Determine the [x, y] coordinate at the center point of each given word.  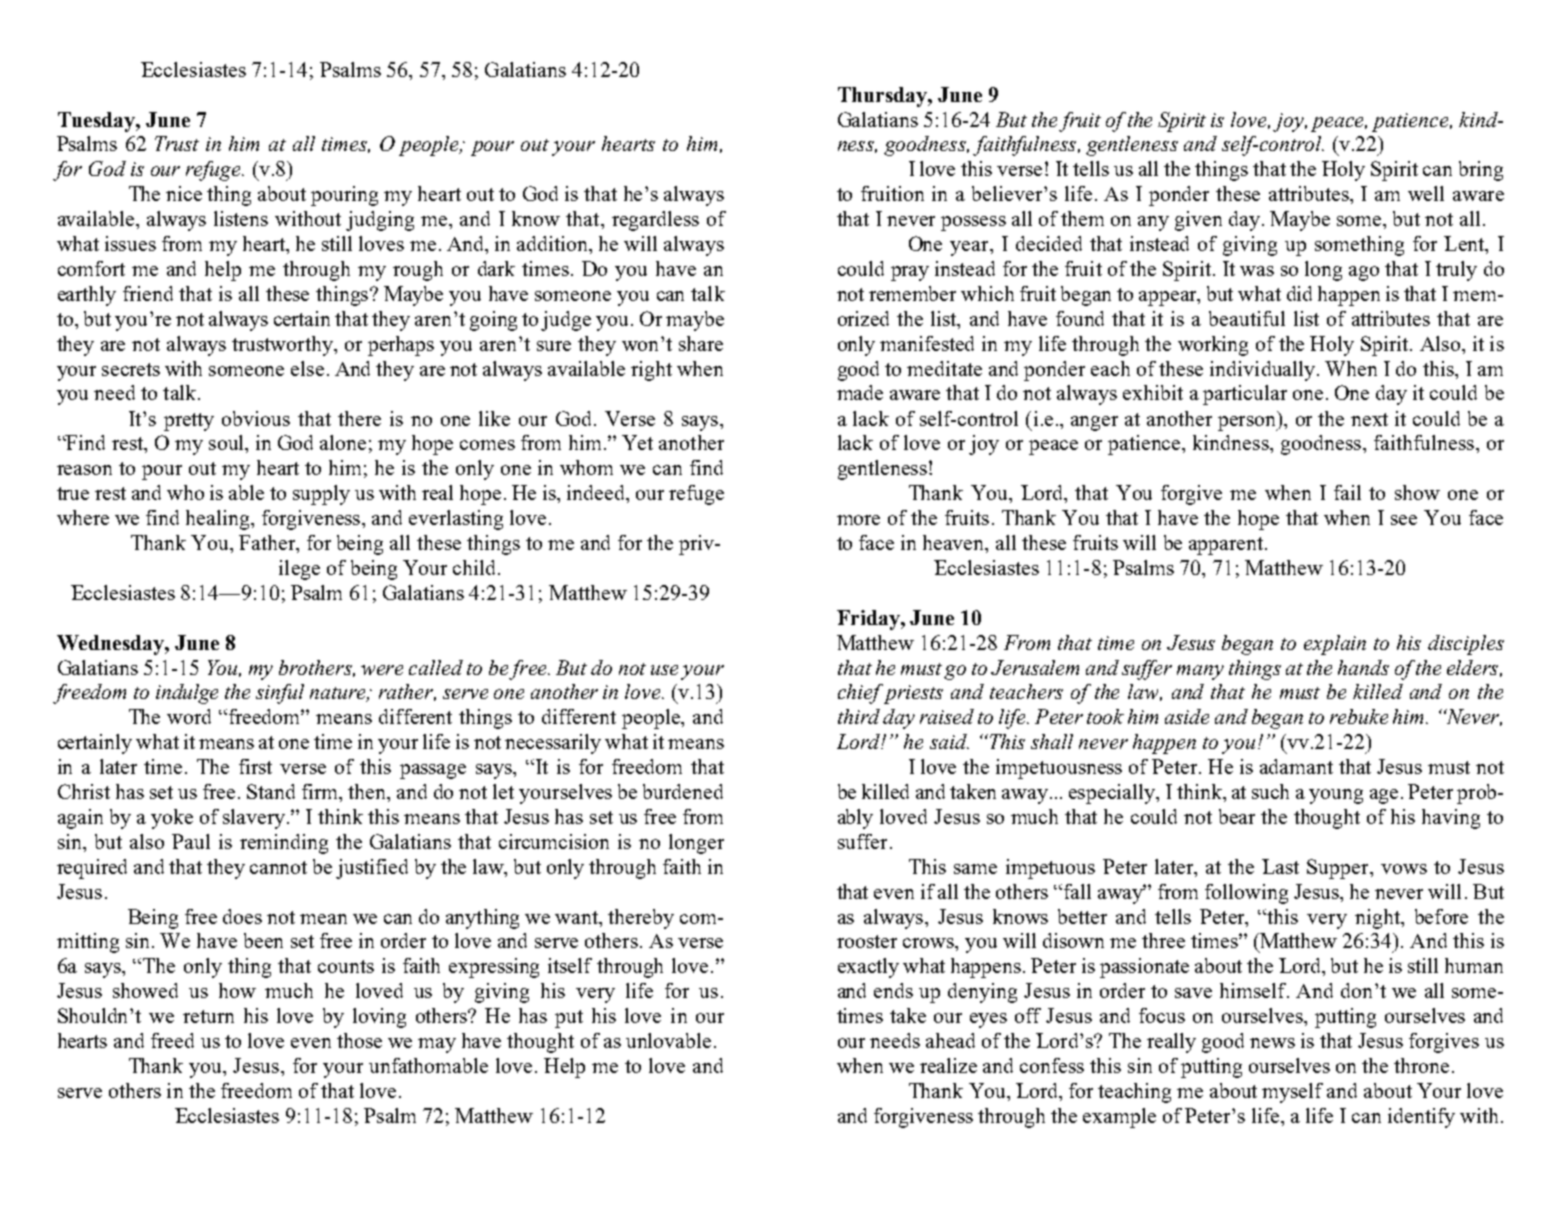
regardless [655, 221]
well [1426, 193]
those [359, 1040]
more [858, 520]
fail [1347, 492]
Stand [271, 791]
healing [219, 520]
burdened [683, 791]
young [1336, 796]
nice [184, 193]
